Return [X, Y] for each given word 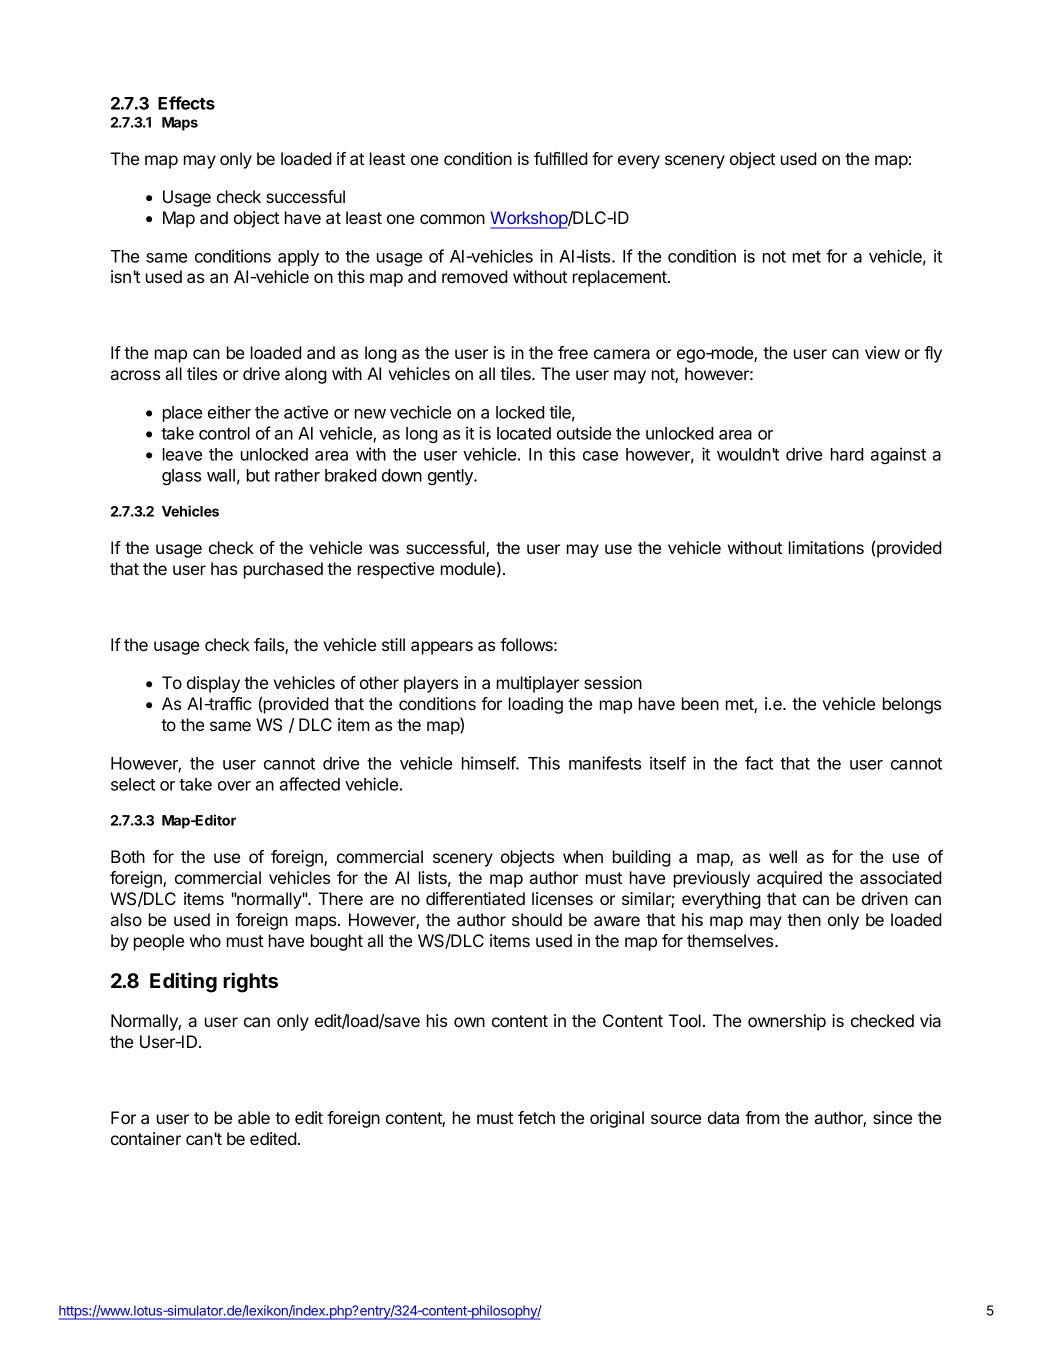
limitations [826, 547]
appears [442, 648]
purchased [283, 570]
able [254, 1117]
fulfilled [561, 158]
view [882, 352]
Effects [186, 103]
